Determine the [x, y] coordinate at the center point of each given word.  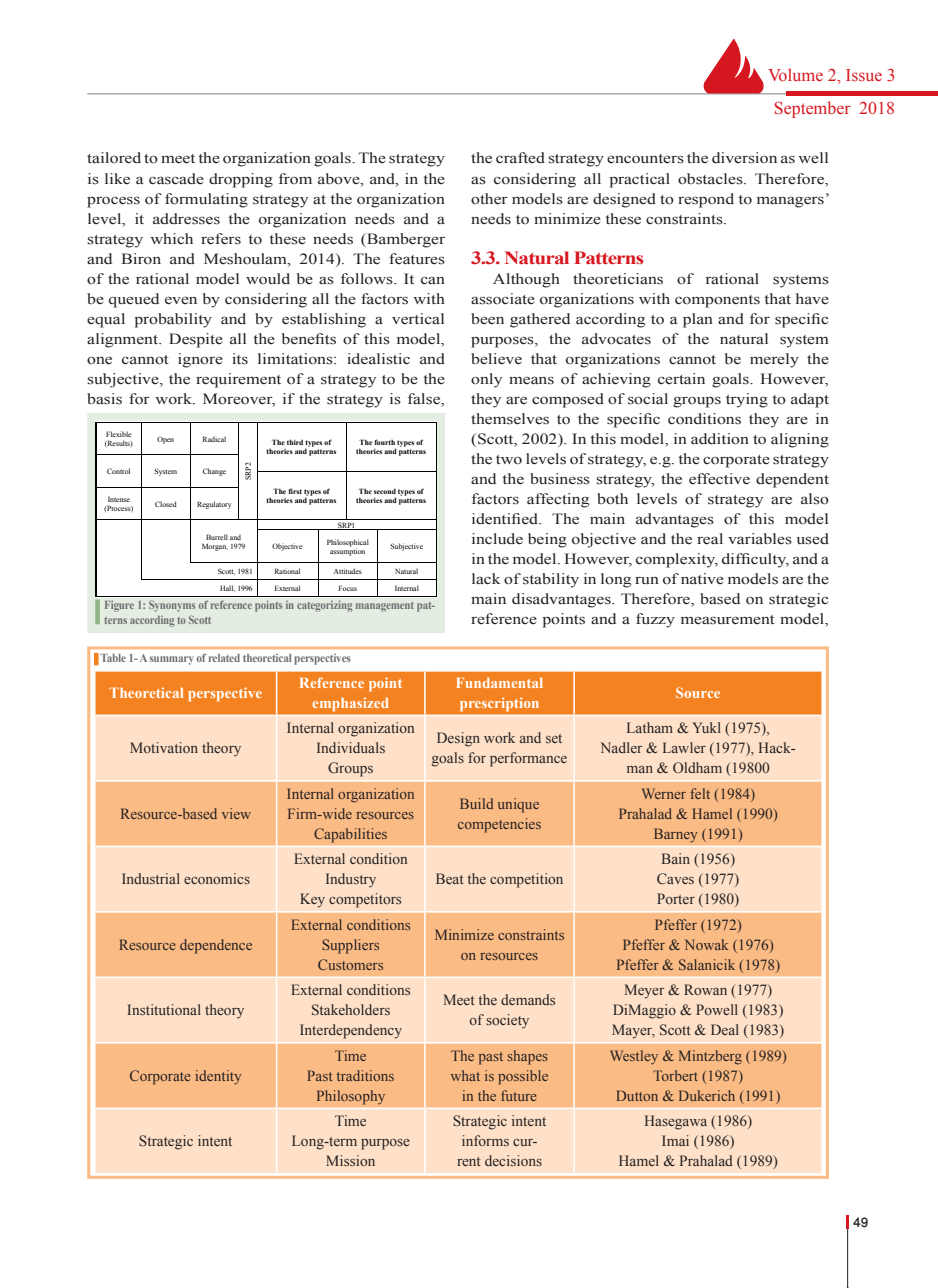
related [224, 658]
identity [218, 1077]
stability [551, 580]
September [813, 109]
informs [485, 1140]
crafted [520, 158]
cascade [176, 179]
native [702, 578]
